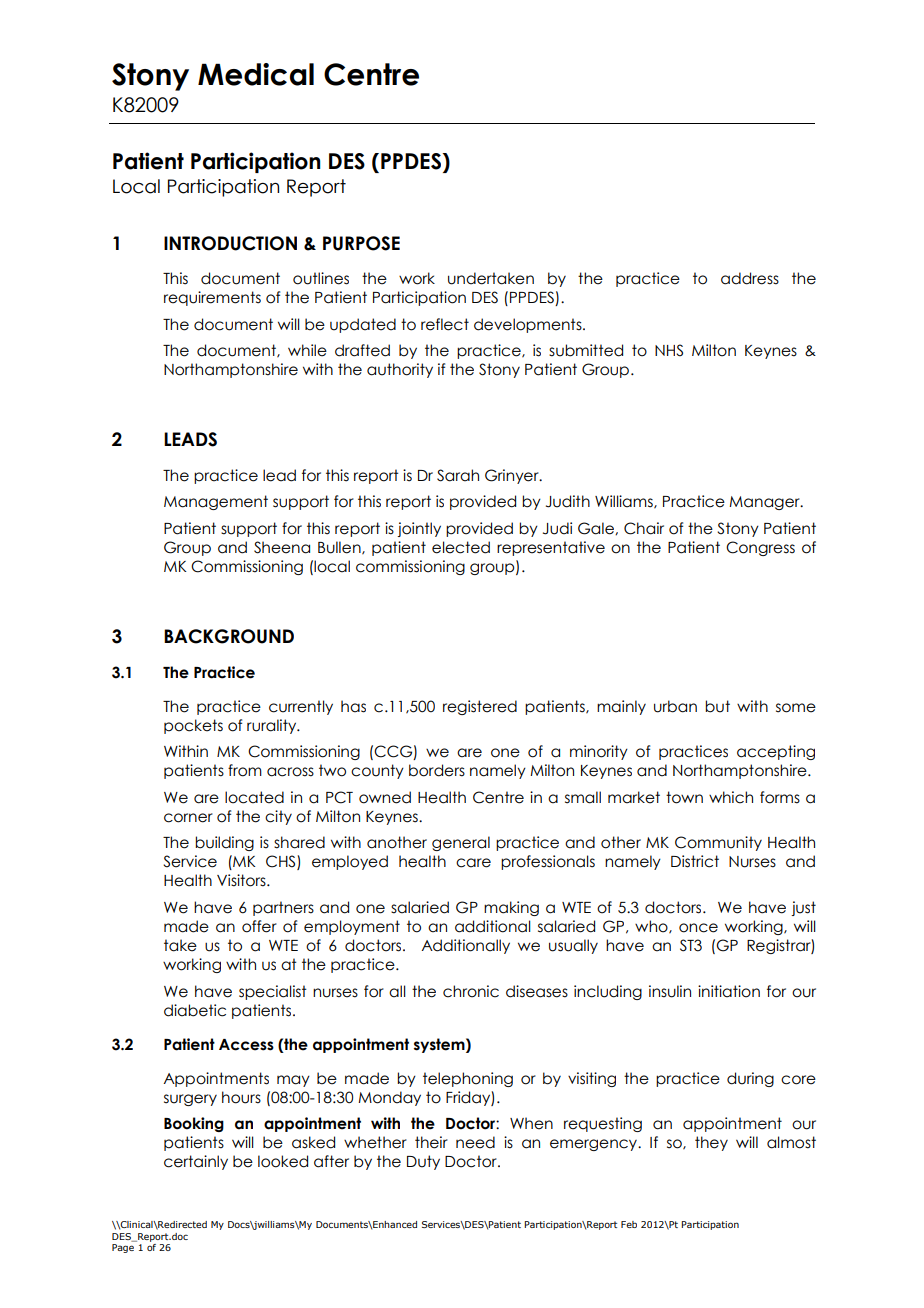 This image has width=924, height=1308. What do you see at coordinates (256, 74) in the image?
I see `Medical` at bounding box center [256, 74].
